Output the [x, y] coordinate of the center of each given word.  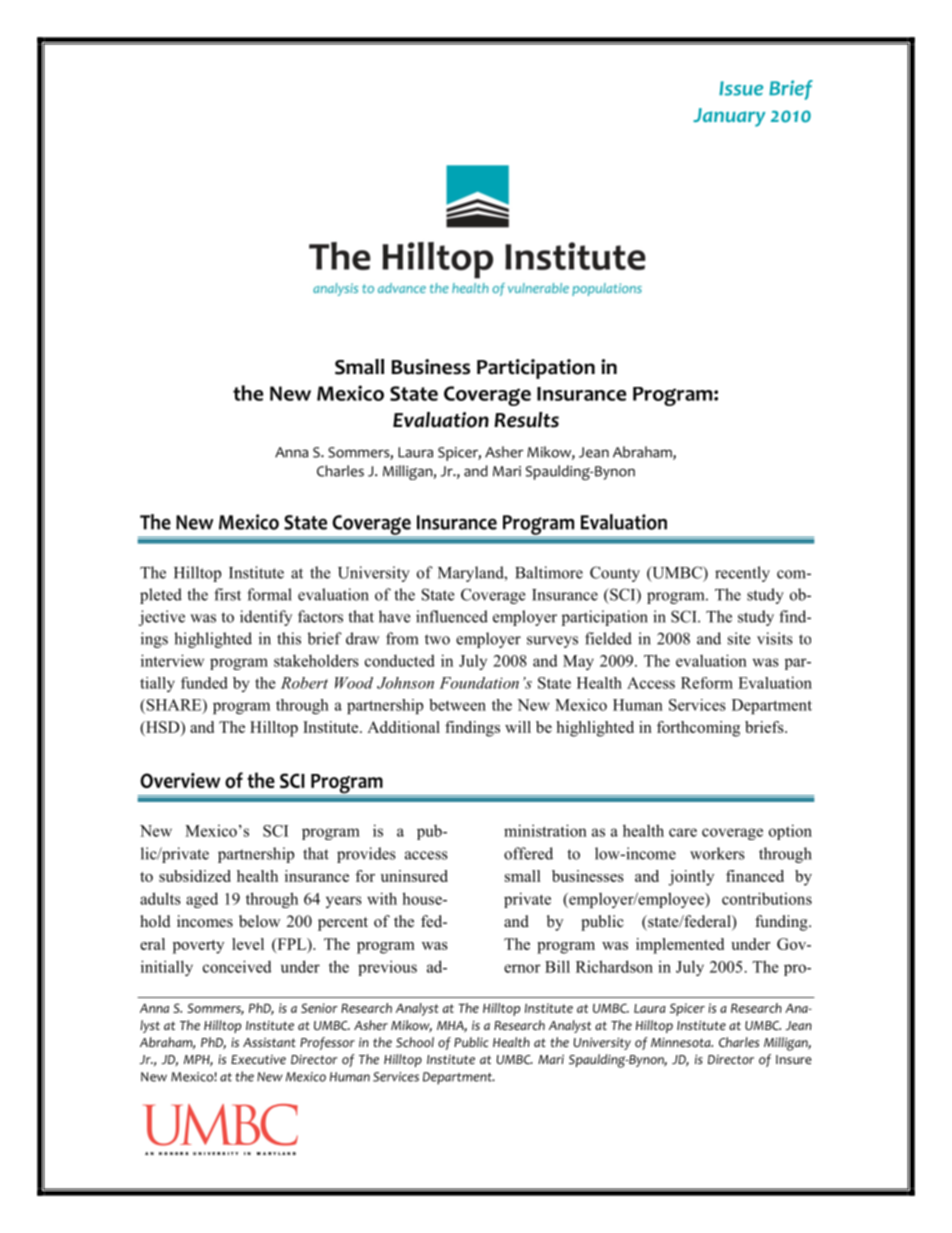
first [227, 594]
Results [526, 420]
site [739, 638]
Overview [180, 780]
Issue [741, 88]
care [683, 832]
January [729, 117]
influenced [452, 616]
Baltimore [549, 572]
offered [528, 853]
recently [742, 574]
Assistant [269, 1042]
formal [269, 594]
